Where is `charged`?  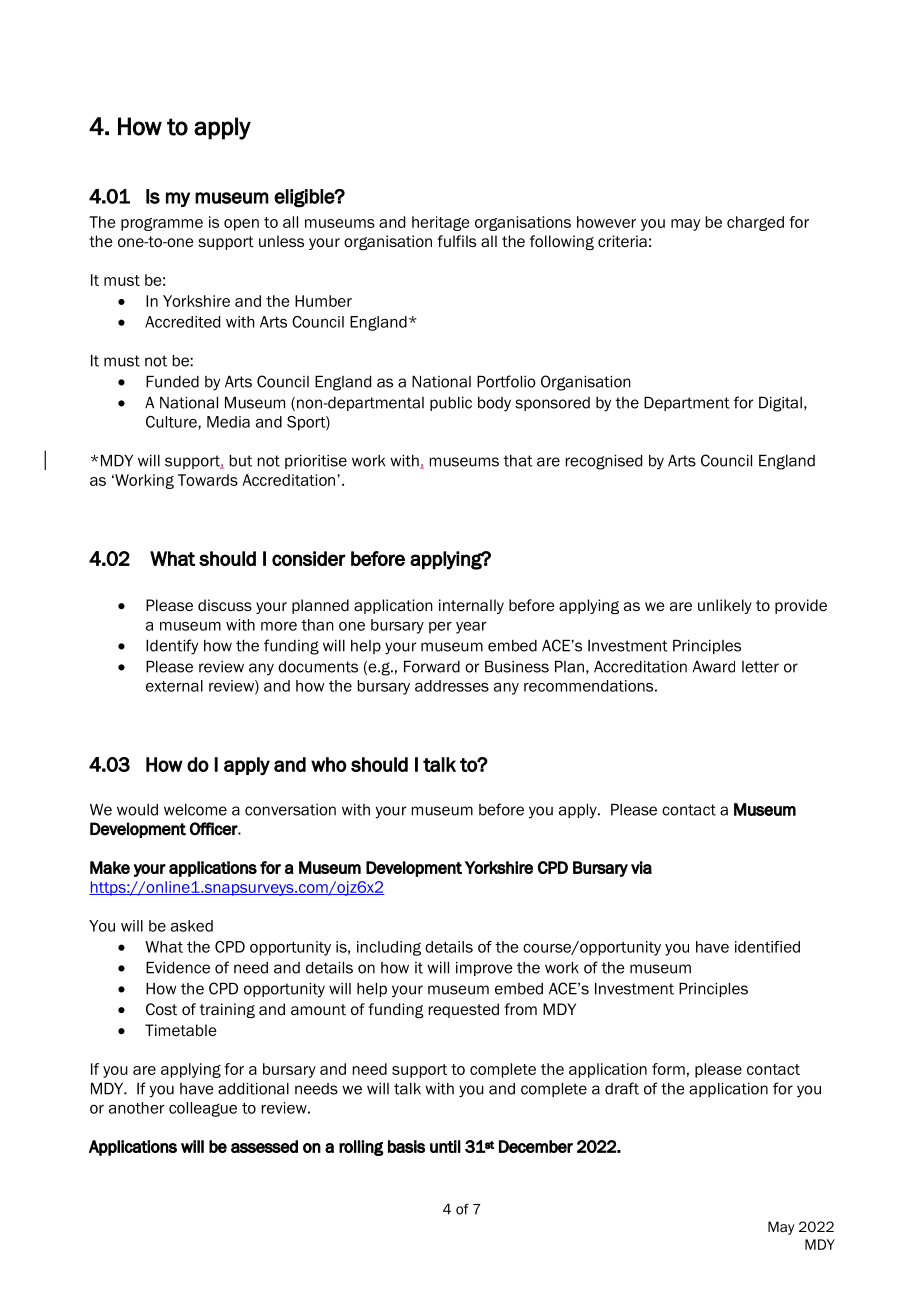
charged is located at coordinates (755, 223).
